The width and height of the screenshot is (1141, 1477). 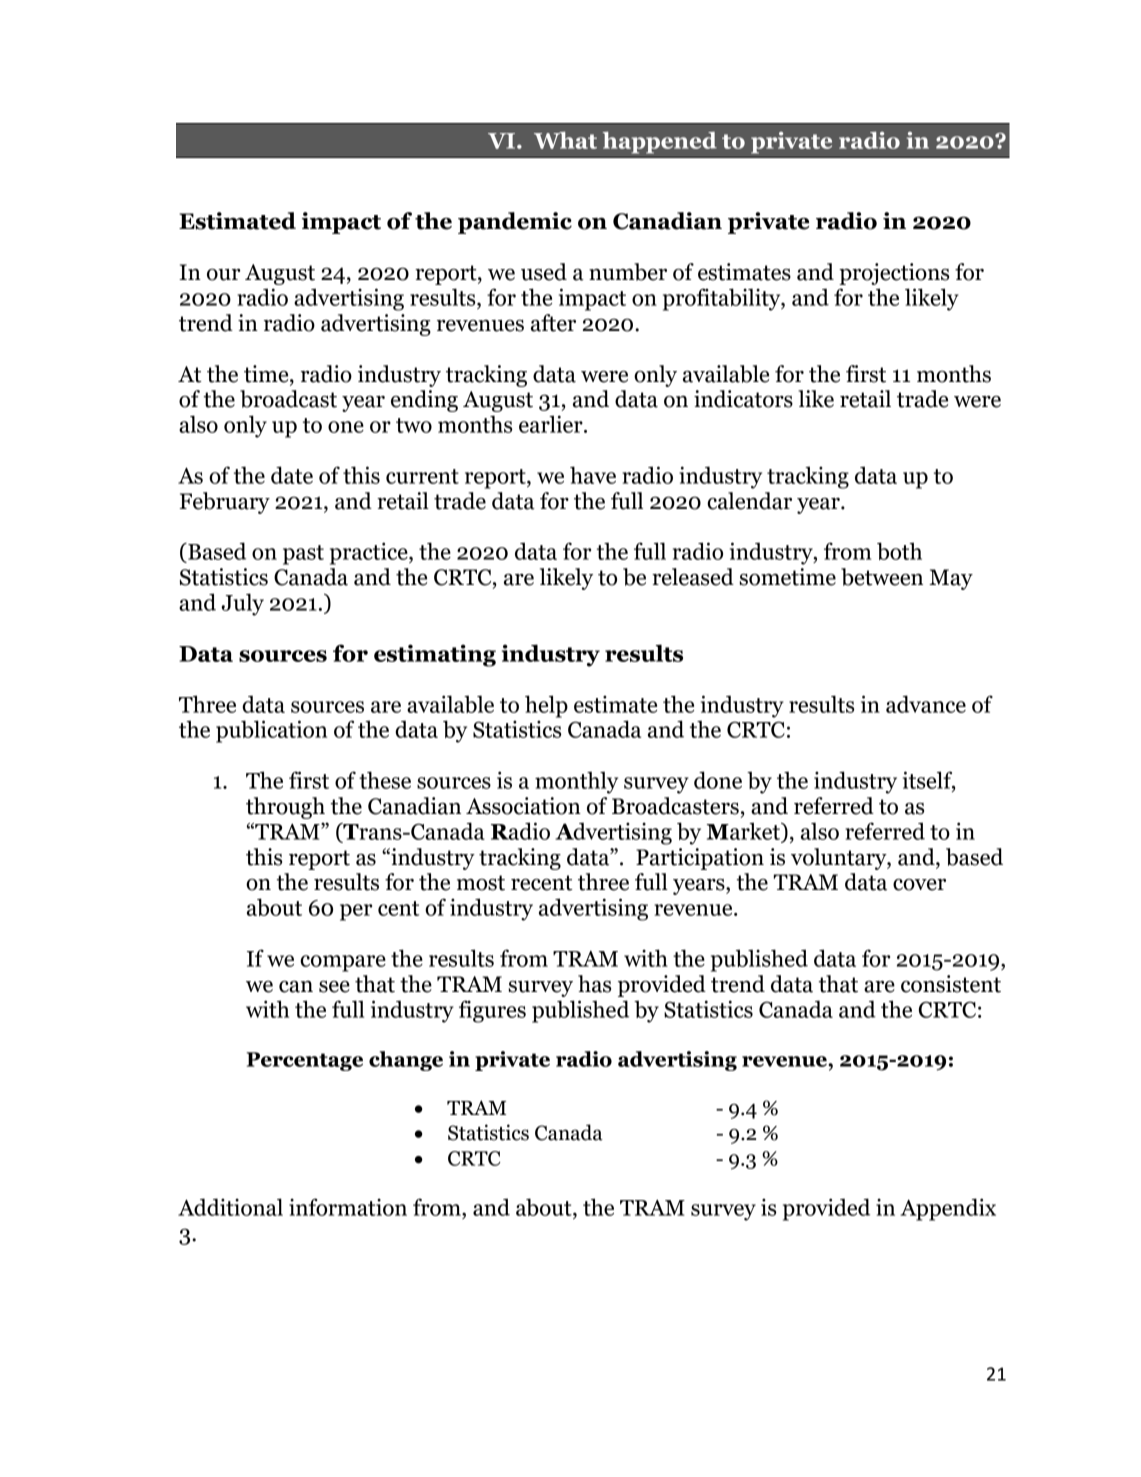 I want to click on publication, so click(x=271, y=731).
